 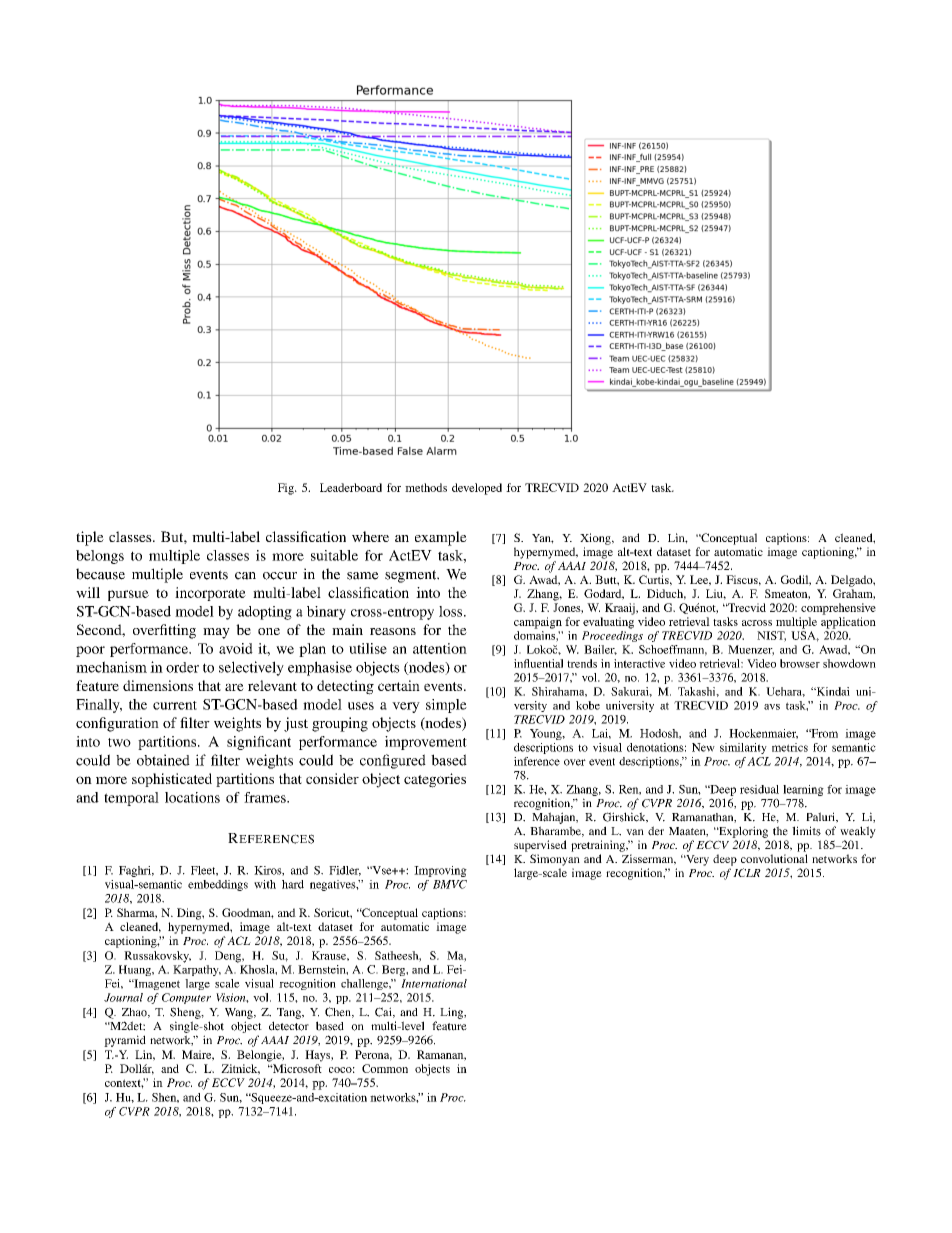 I want to click on avs, so click(x=772, y=707).
